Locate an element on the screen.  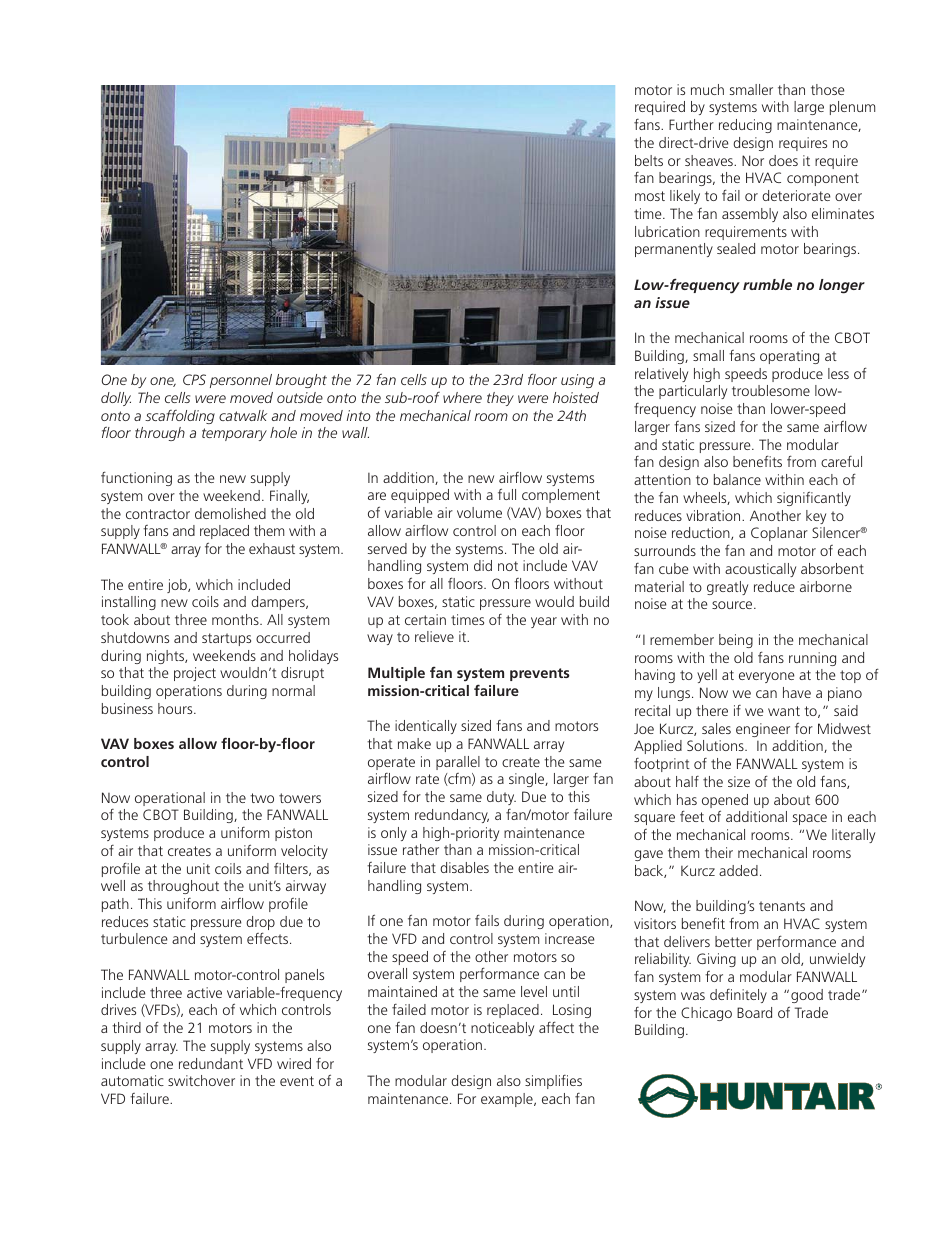
did is located at coordinates (483, 565).
